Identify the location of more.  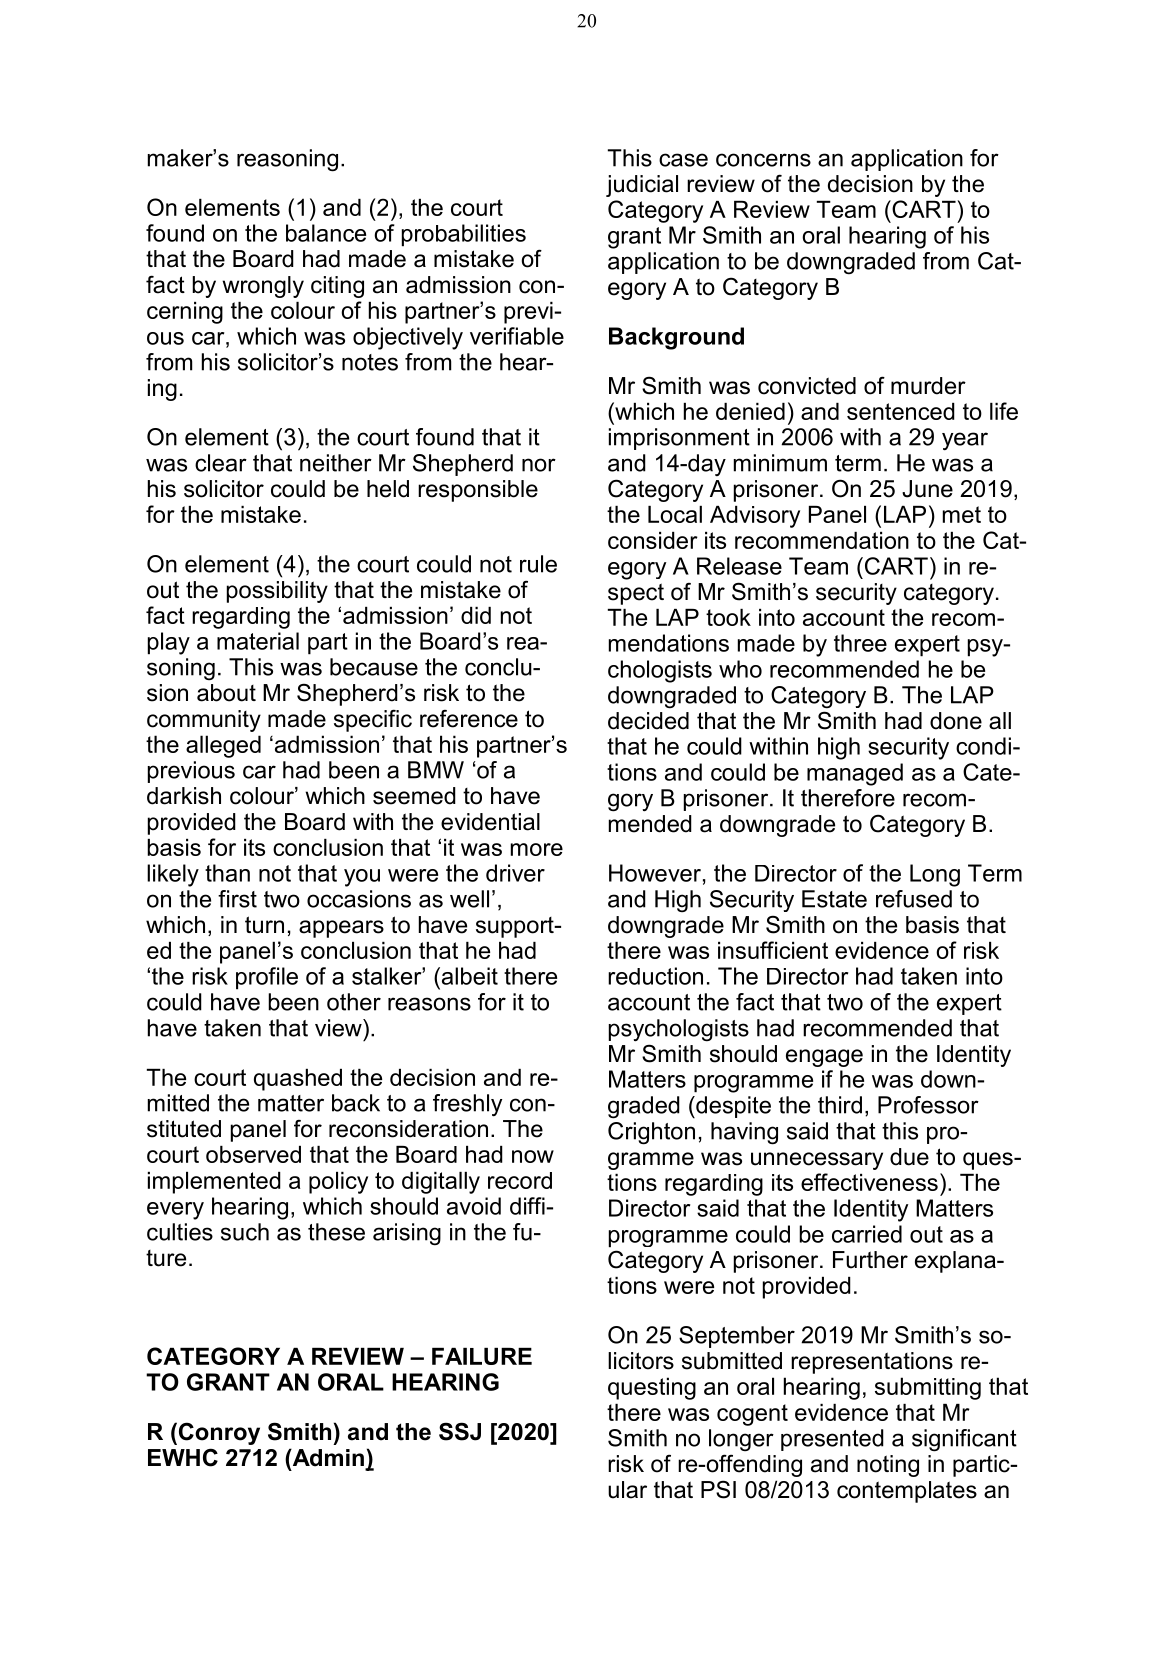
(537, 849).
